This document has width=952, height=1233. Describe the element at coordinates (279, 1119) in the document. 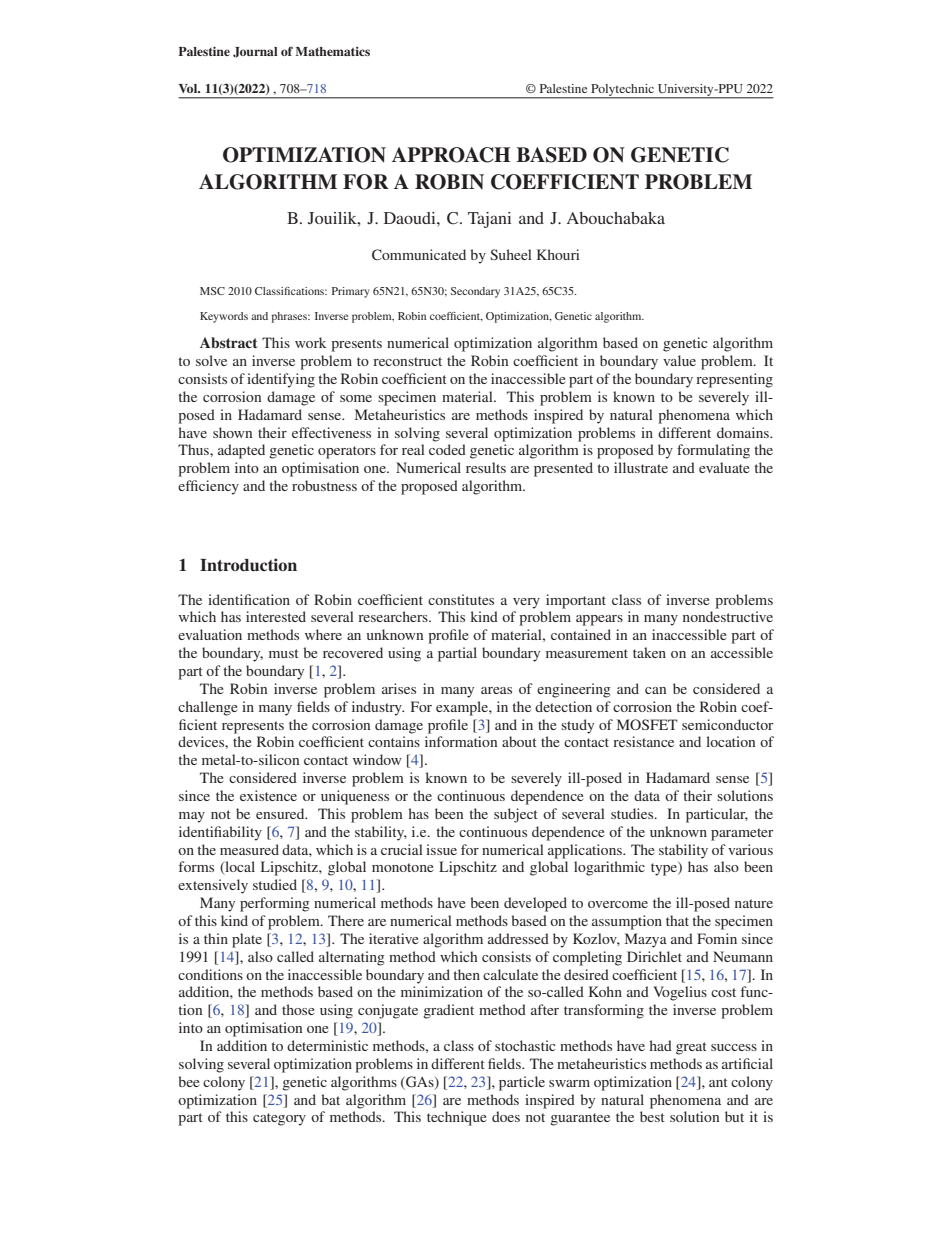

I see `category` at that location.
